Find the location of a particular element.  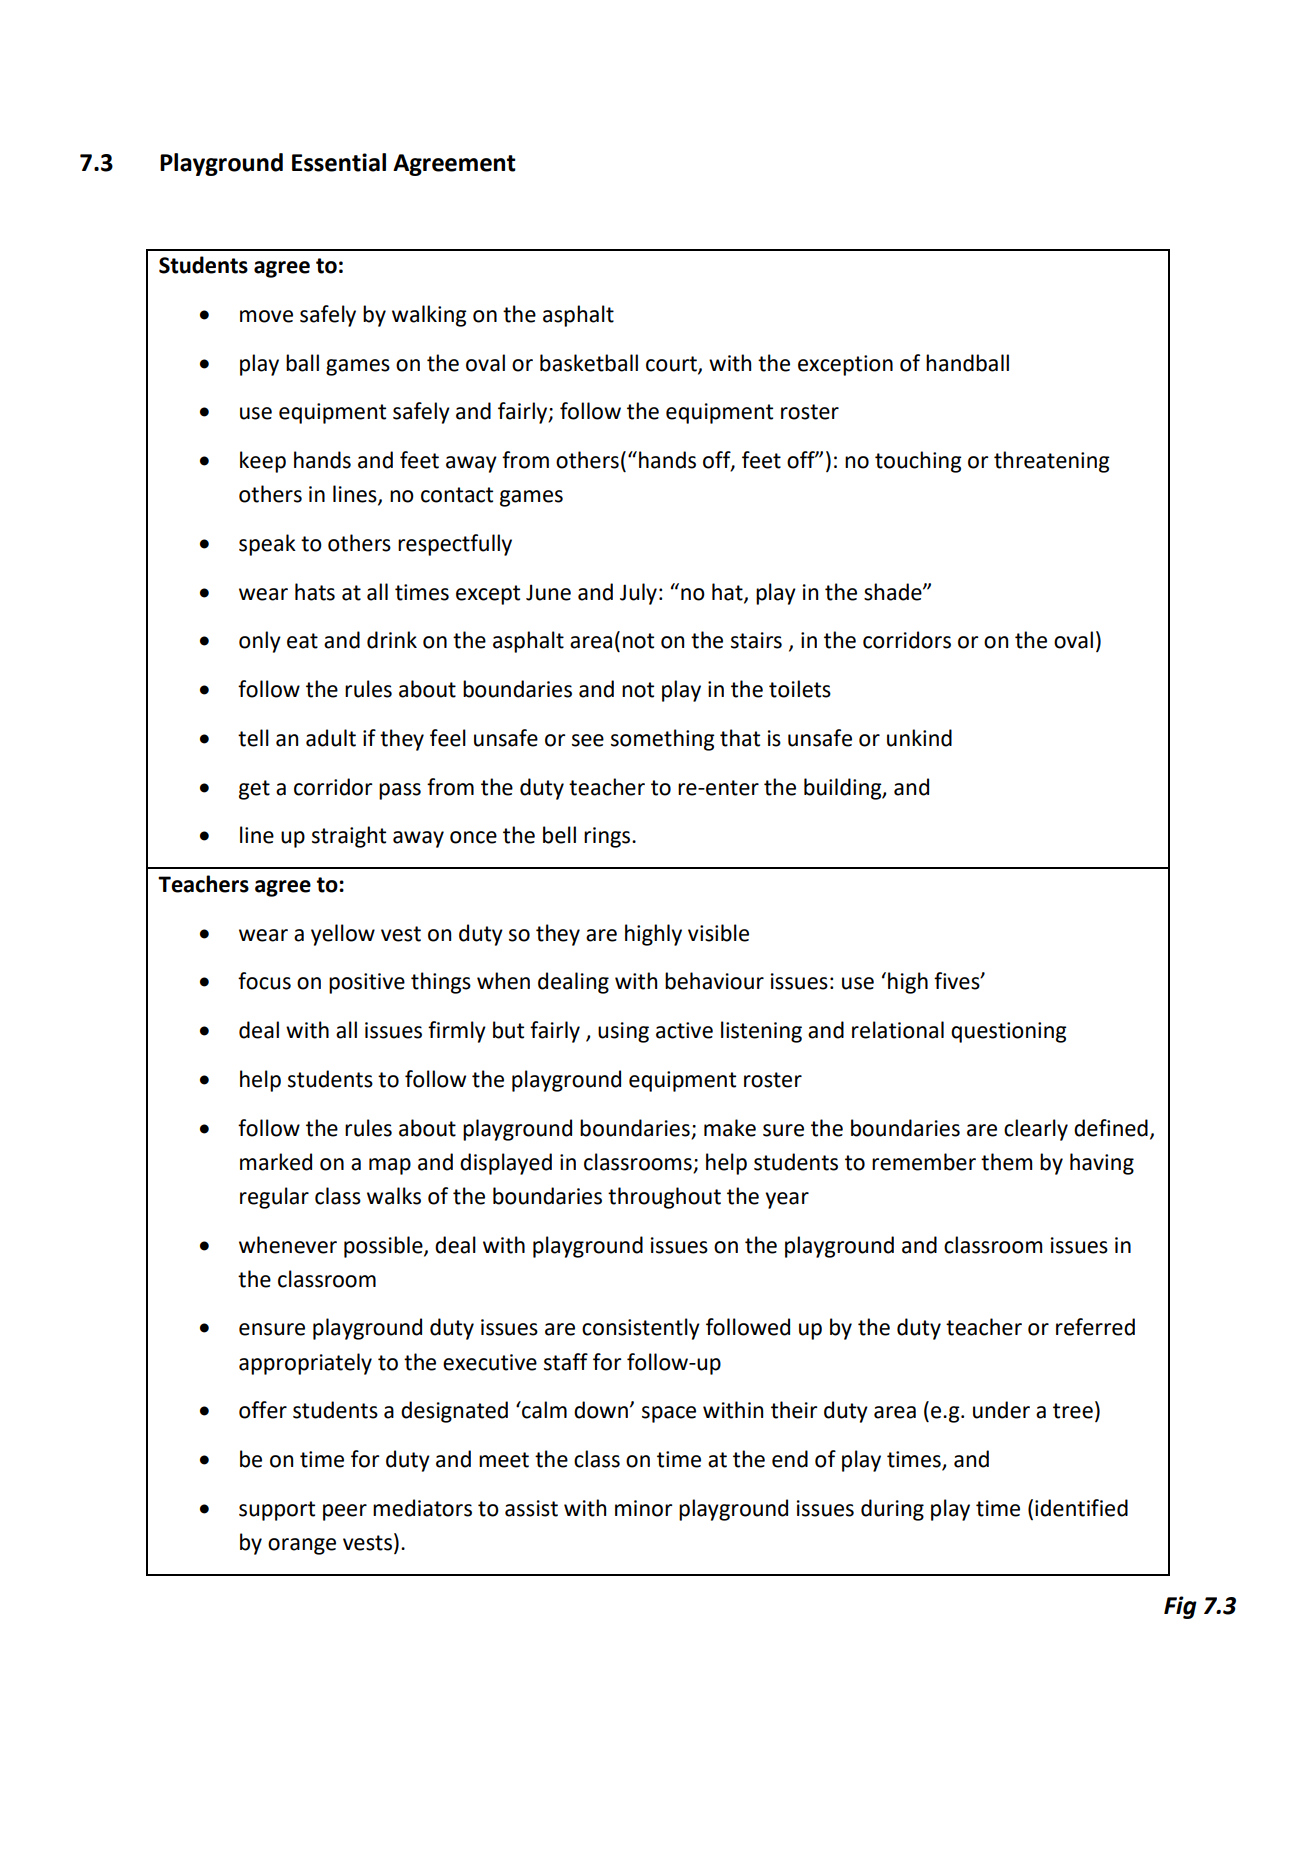

possible is located at coordinates (384, 1247).
